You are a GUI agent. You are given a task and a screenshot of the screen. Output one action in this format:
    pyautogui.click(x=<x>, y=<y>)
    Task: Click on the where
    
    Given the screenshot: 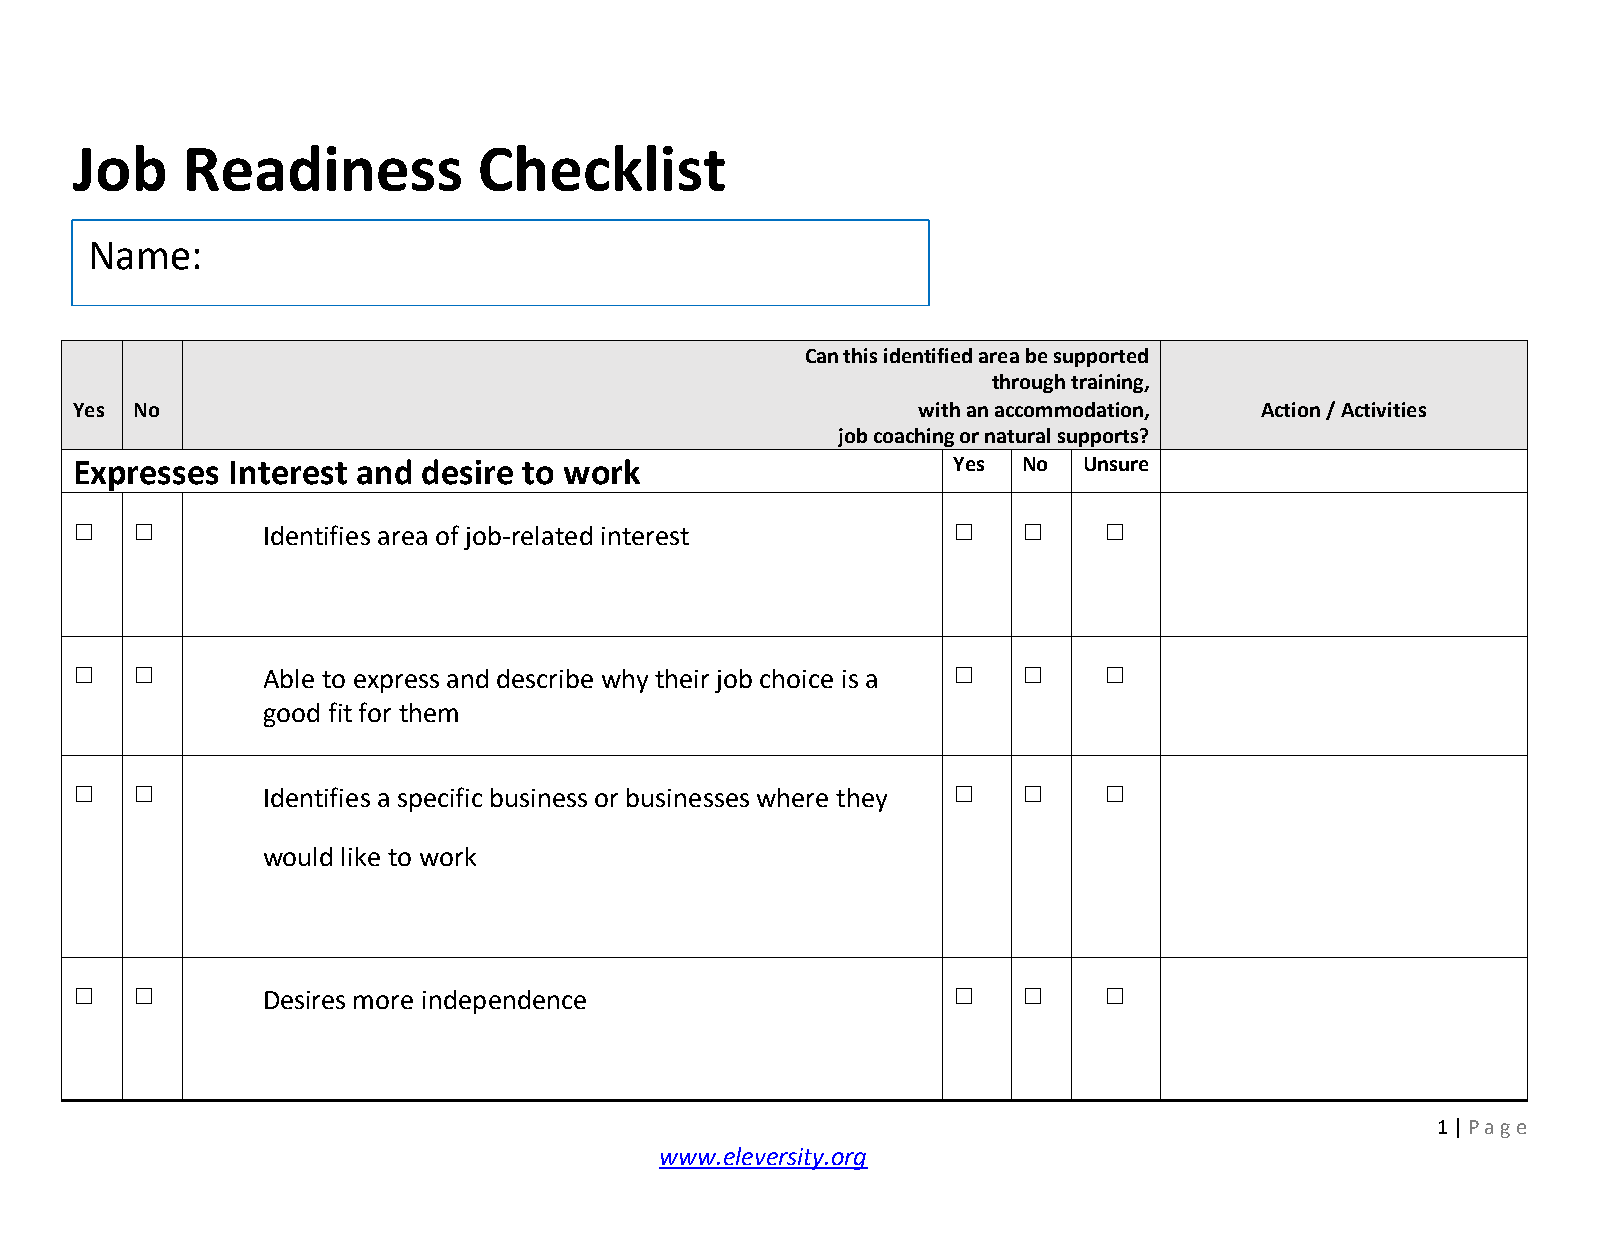 What is the action you would take?
    pyautogui.click(x=792, y=797)
